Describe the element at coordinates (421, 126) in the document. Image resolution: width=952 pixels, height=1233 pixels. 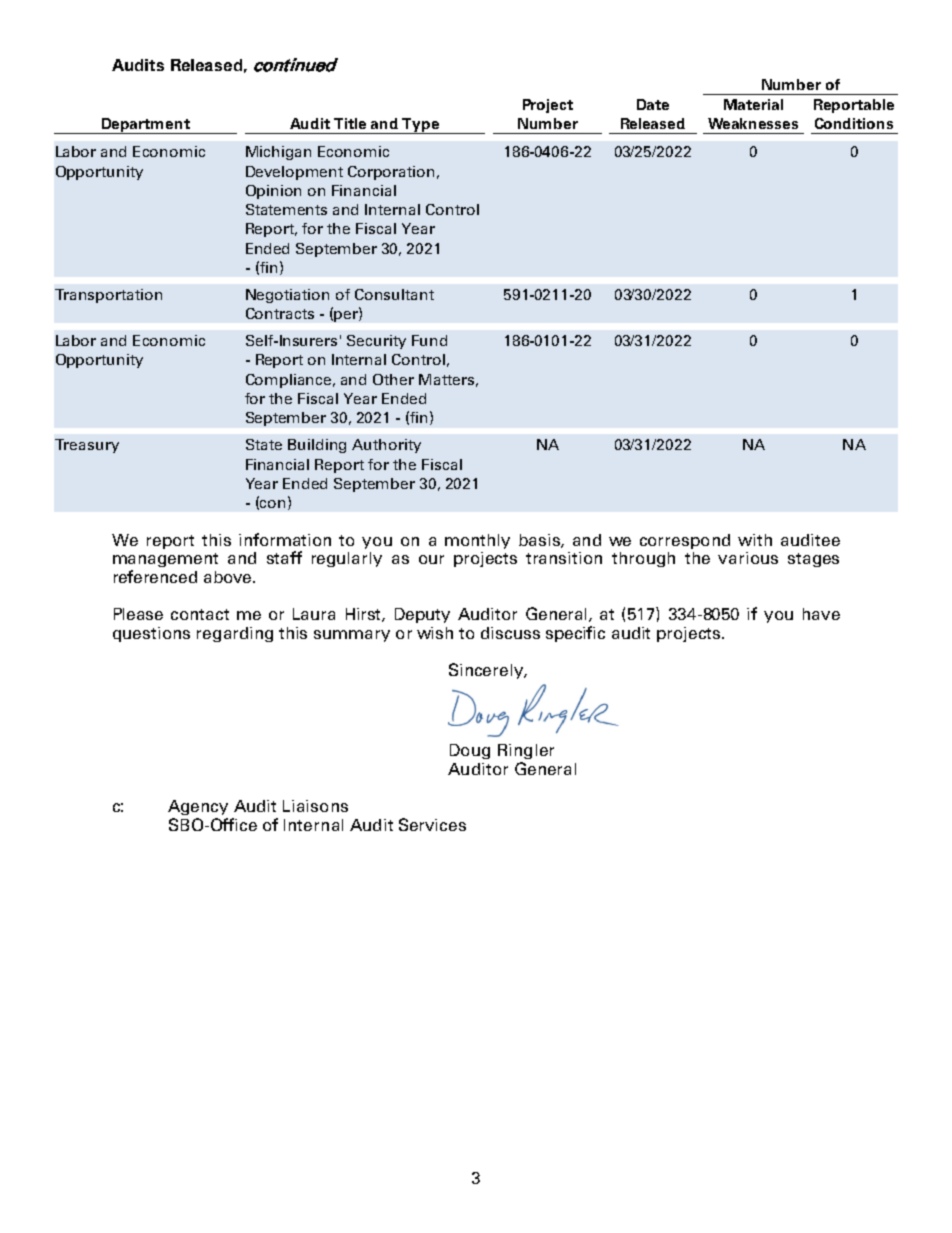
I see `Type` at that location.
